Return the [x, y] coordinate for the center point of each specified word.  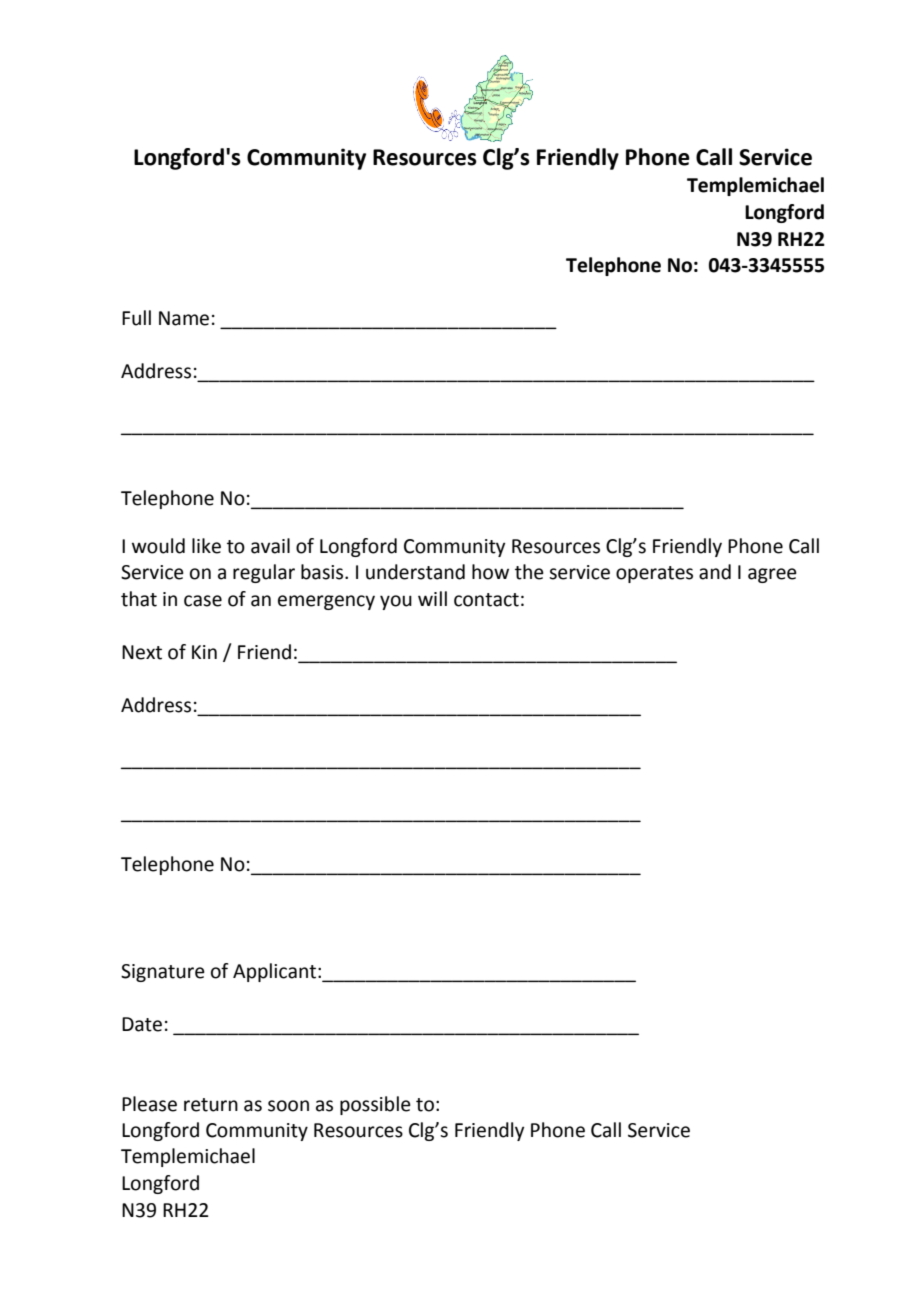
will [432, 598]
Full [136, 318]
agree [772, 575]
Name [184, 318]
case [203, 601]
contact [486, 600]
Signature [163, 973]
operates [654, 574]
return [211, 1105]
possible [375, 1105]
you [396, 602]
